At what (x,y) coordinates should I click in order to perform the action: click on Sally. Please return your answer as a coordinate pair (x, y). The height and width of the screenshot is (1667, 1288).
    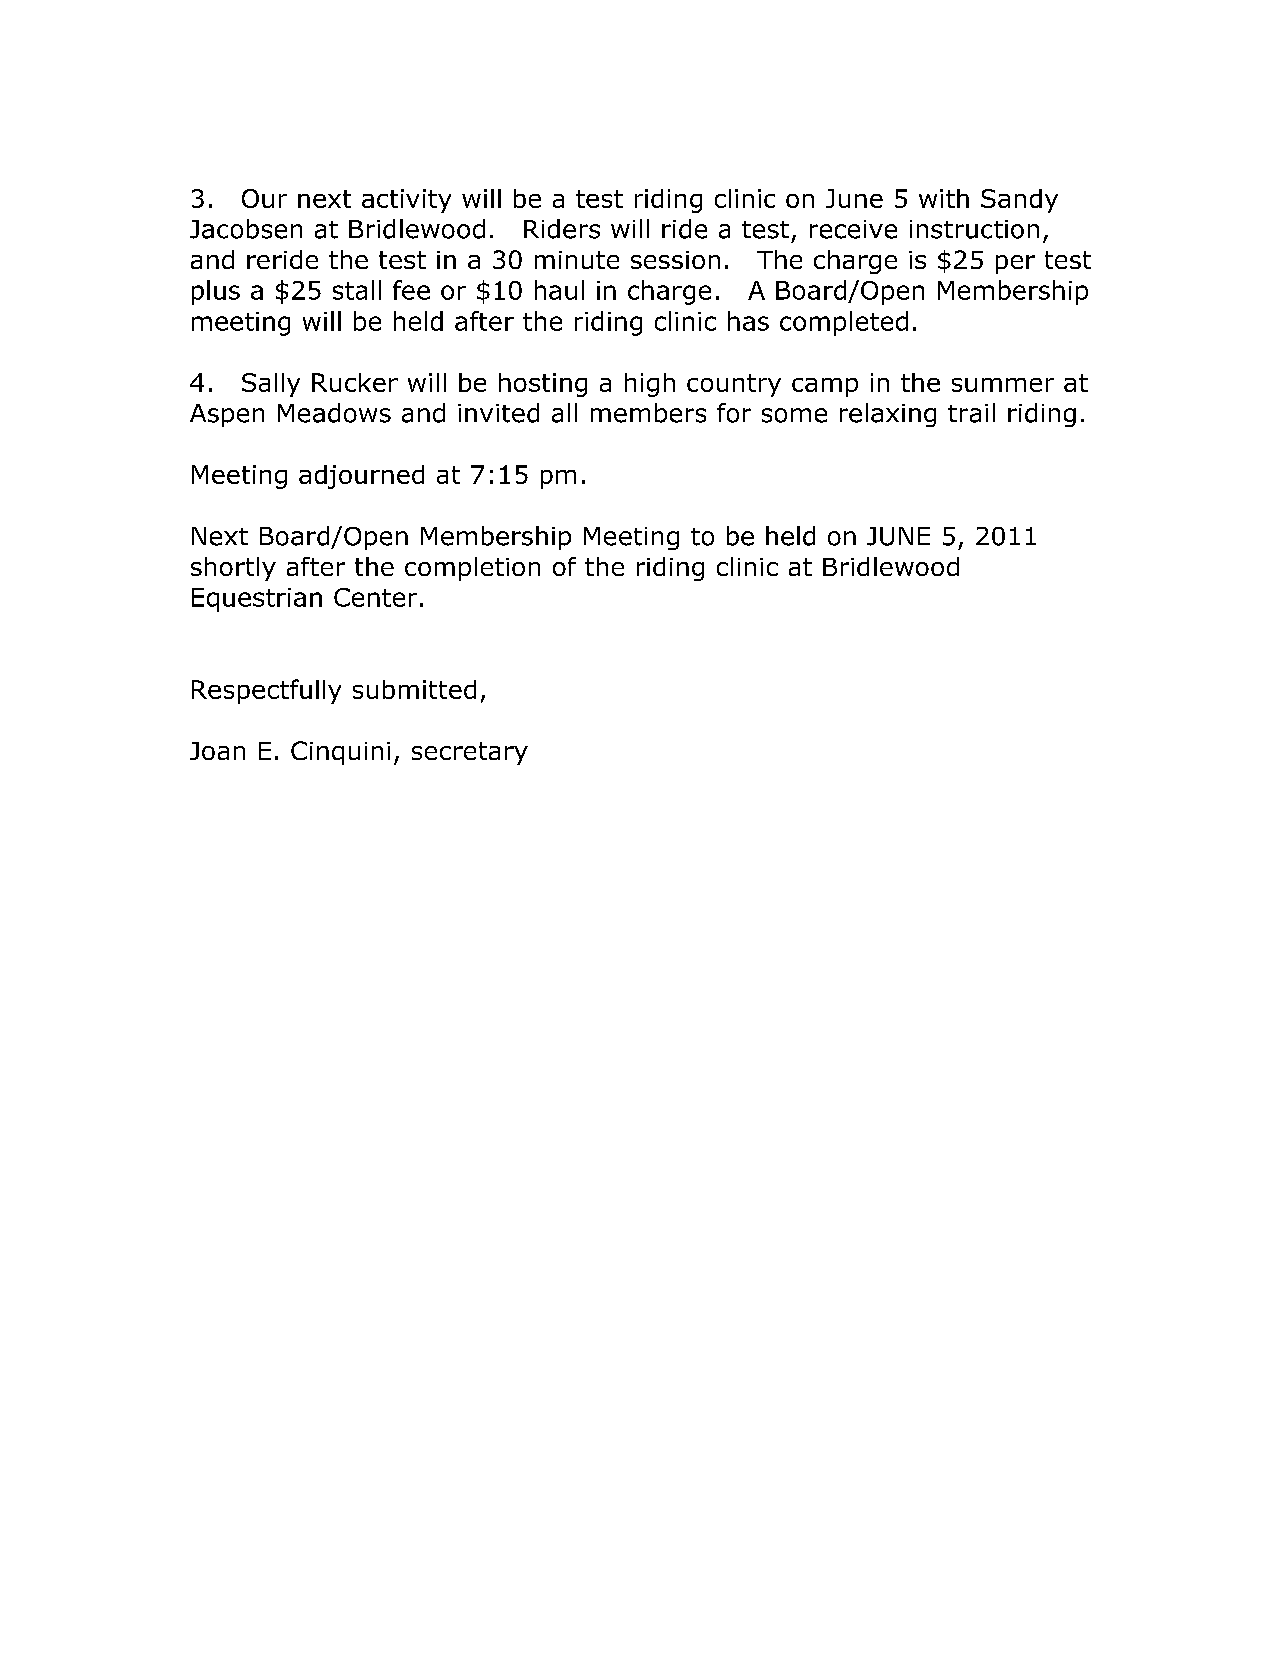
    Looking at the image, I should click on (271, 385).
